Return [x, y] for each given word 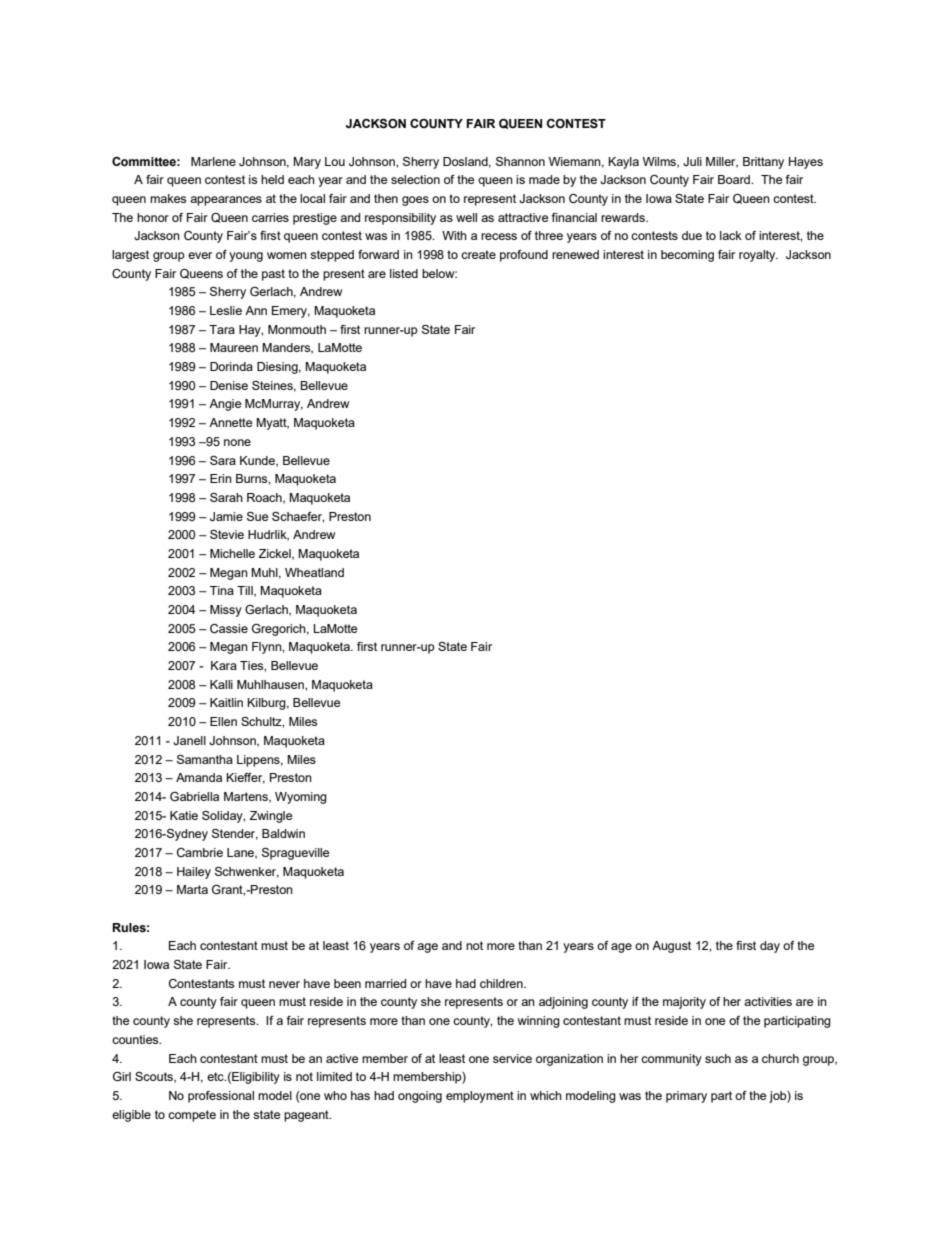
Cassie [229, 629]
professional [221, 1097]
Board [735, 179]
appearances [226, 201]
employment [480, 1097]
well [466, 217]
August [671, 947]
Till [246, 591]
